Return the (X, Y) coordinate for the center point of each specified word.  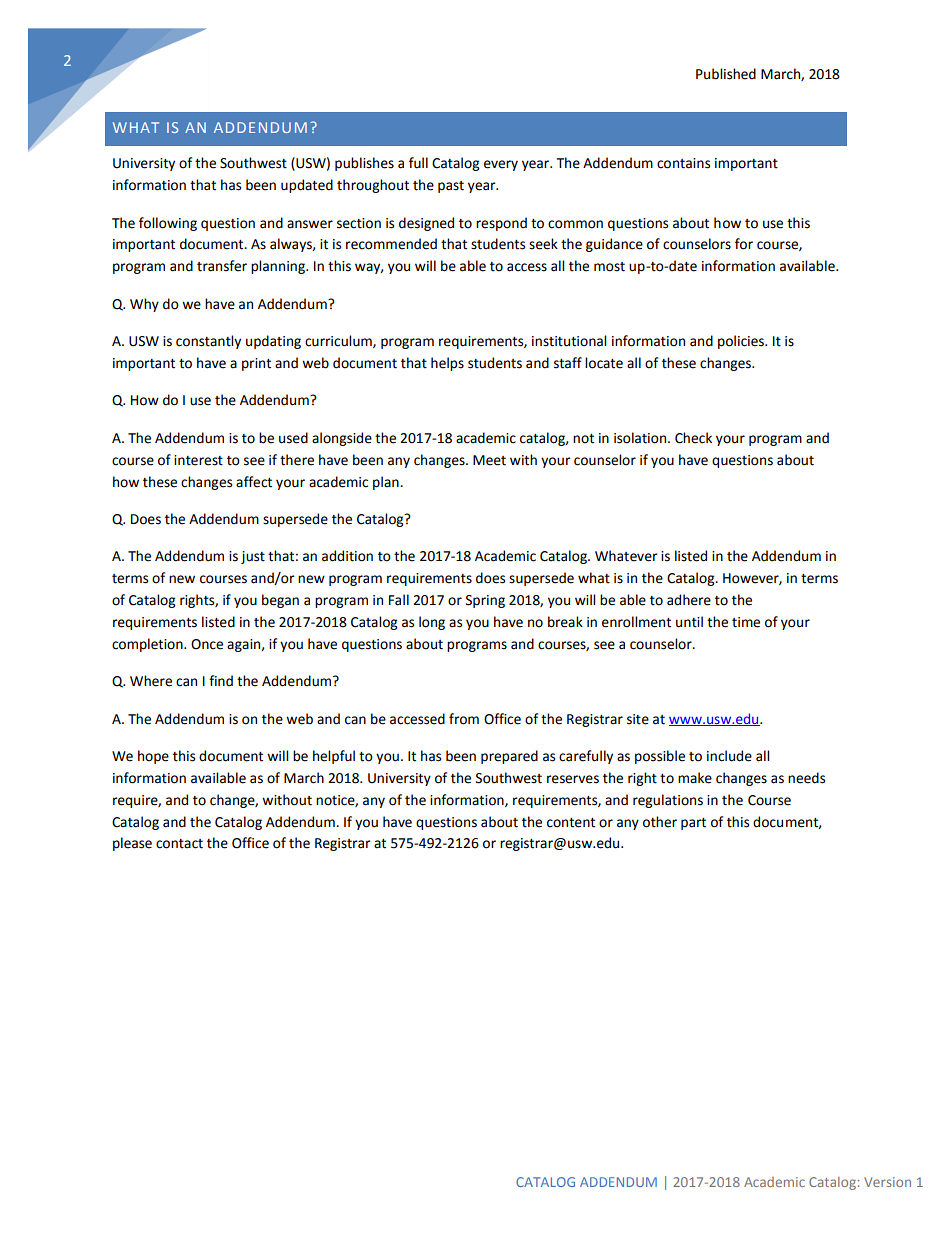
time (746, 622)
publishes (364, 164)
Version (887, 1182)
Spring (485, 601)
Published (726, 74)
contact (179, 844)
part (693, 824)
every (501, 165)
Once (207, 644)
